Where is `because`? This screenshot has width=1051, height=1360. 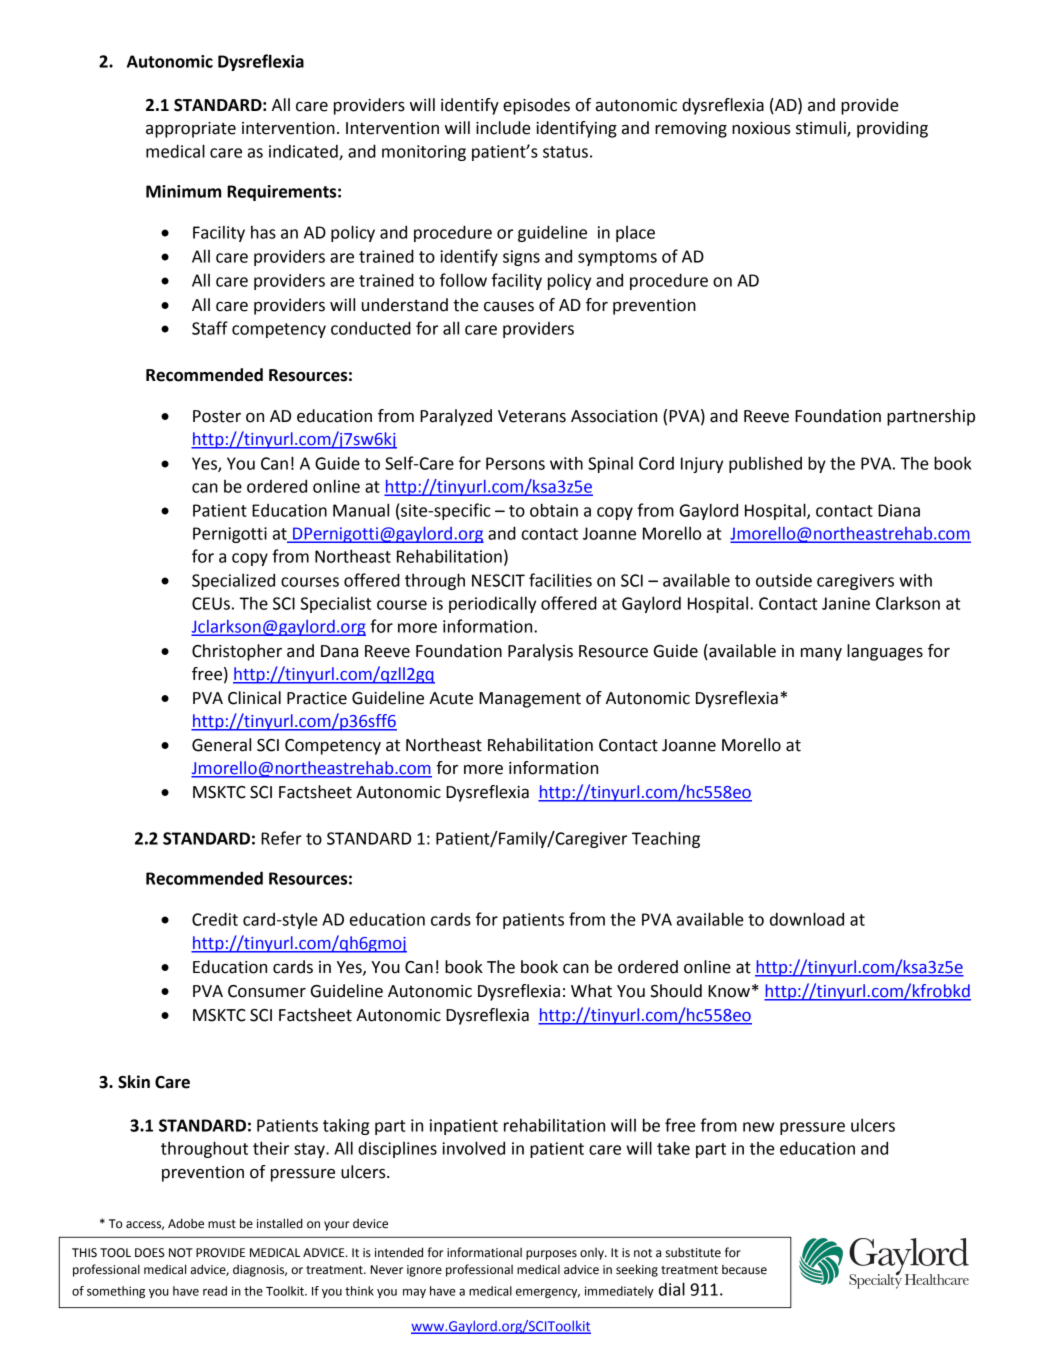
because is located at coordinates (744, 1270).
